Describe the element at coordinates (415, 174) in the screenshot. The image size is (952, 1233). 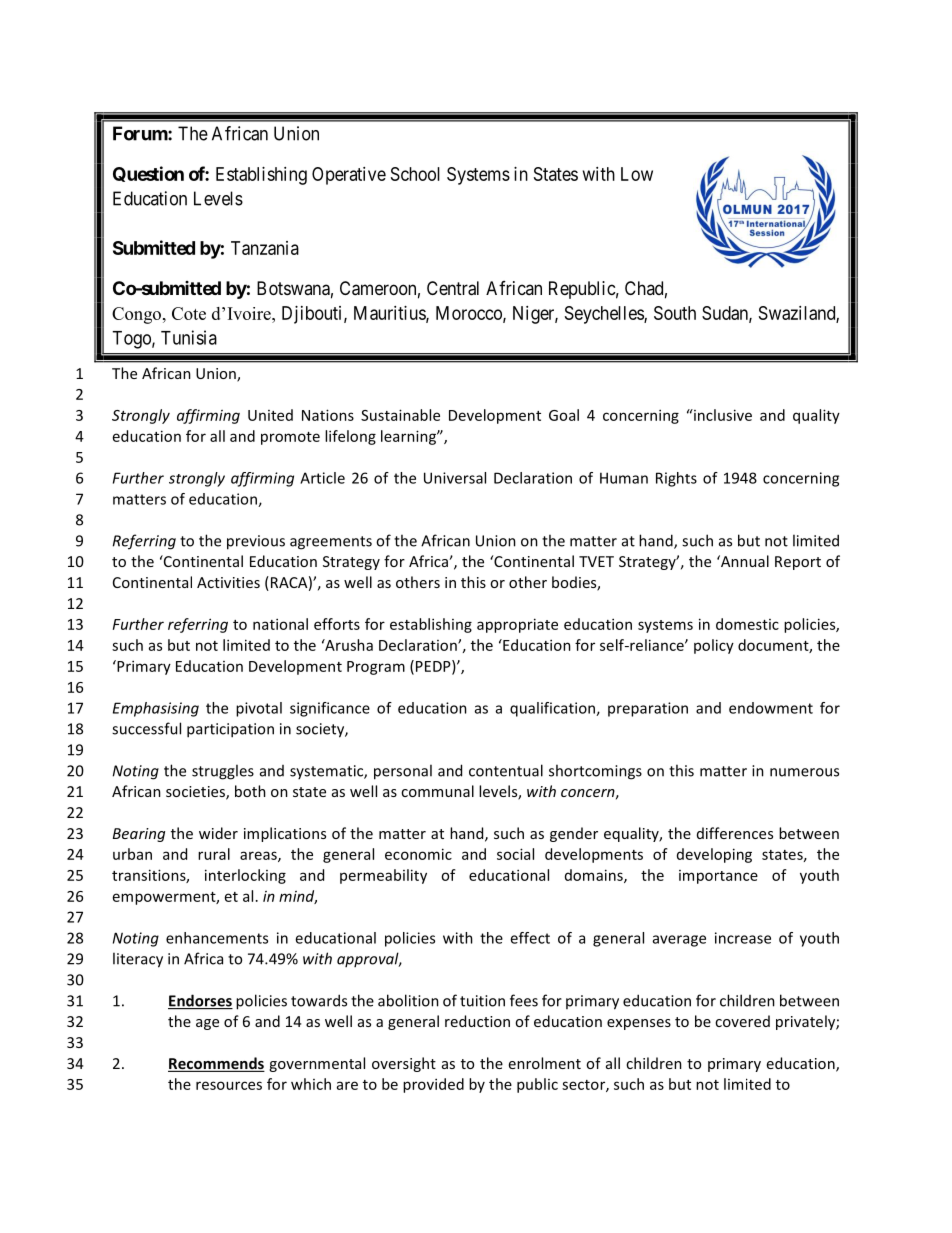
I see `School` at that location.
